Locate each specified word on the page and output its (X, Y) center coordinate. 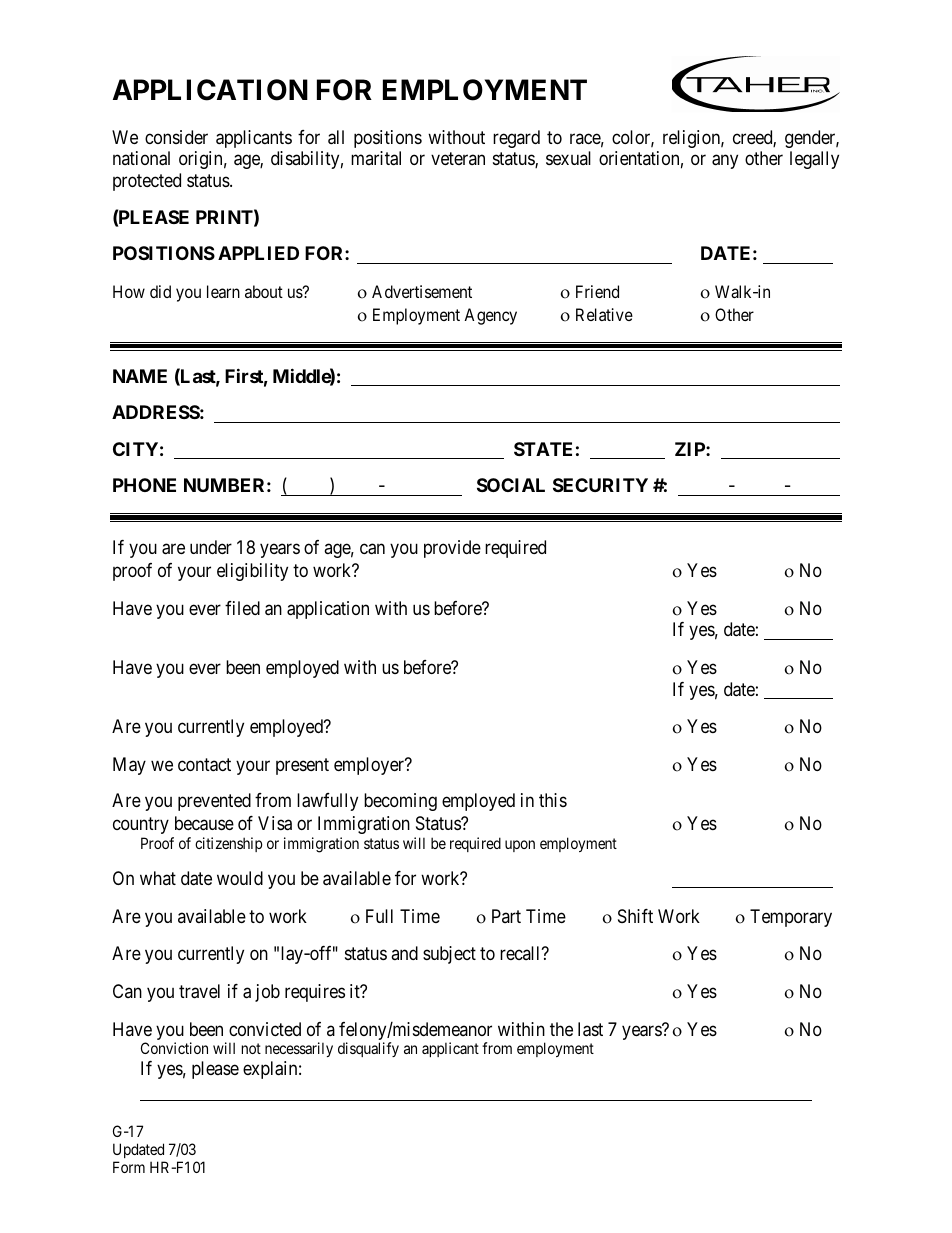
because (204, 823)
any (725, 162)
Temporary (791, 918)
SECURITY (600, 485)
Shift (635, 916)
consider (176, 137)
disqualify (368, 1049)
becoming (400, 802)
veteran (458, 159)
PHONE (144, 485)
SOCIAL (511, 485)
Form (129, 1167)
